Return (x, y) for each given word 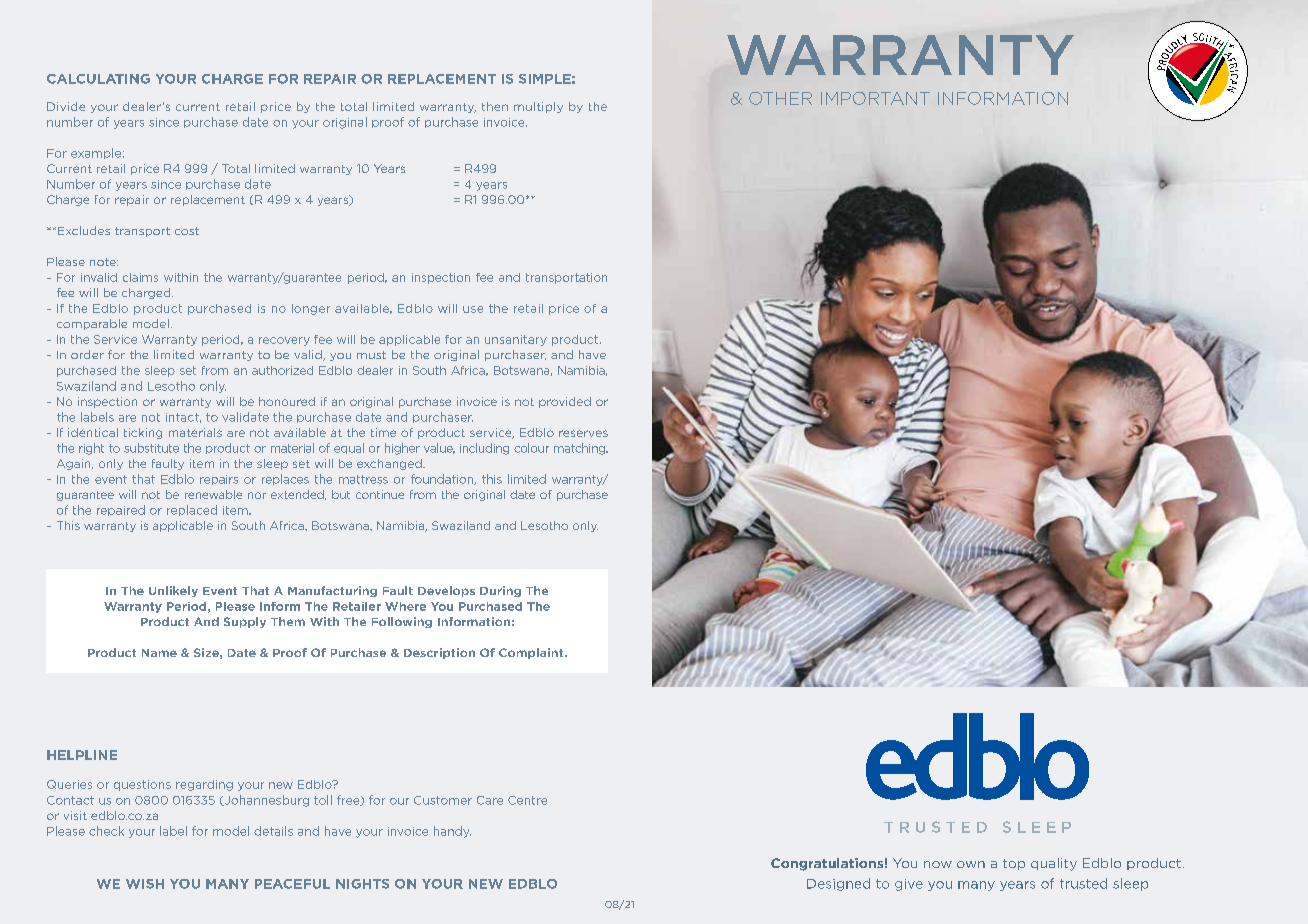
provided (565, 402)
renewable (213, 494)
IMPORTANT (875, 98)
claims (140, 277)
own (971, 864)
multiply (538, 107)
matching (581, 449)
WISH (145, 884)
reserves (583, 433)
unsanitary (516, 340)
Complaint (532, 653)
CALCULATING (98, 79)
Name (159, 653)
